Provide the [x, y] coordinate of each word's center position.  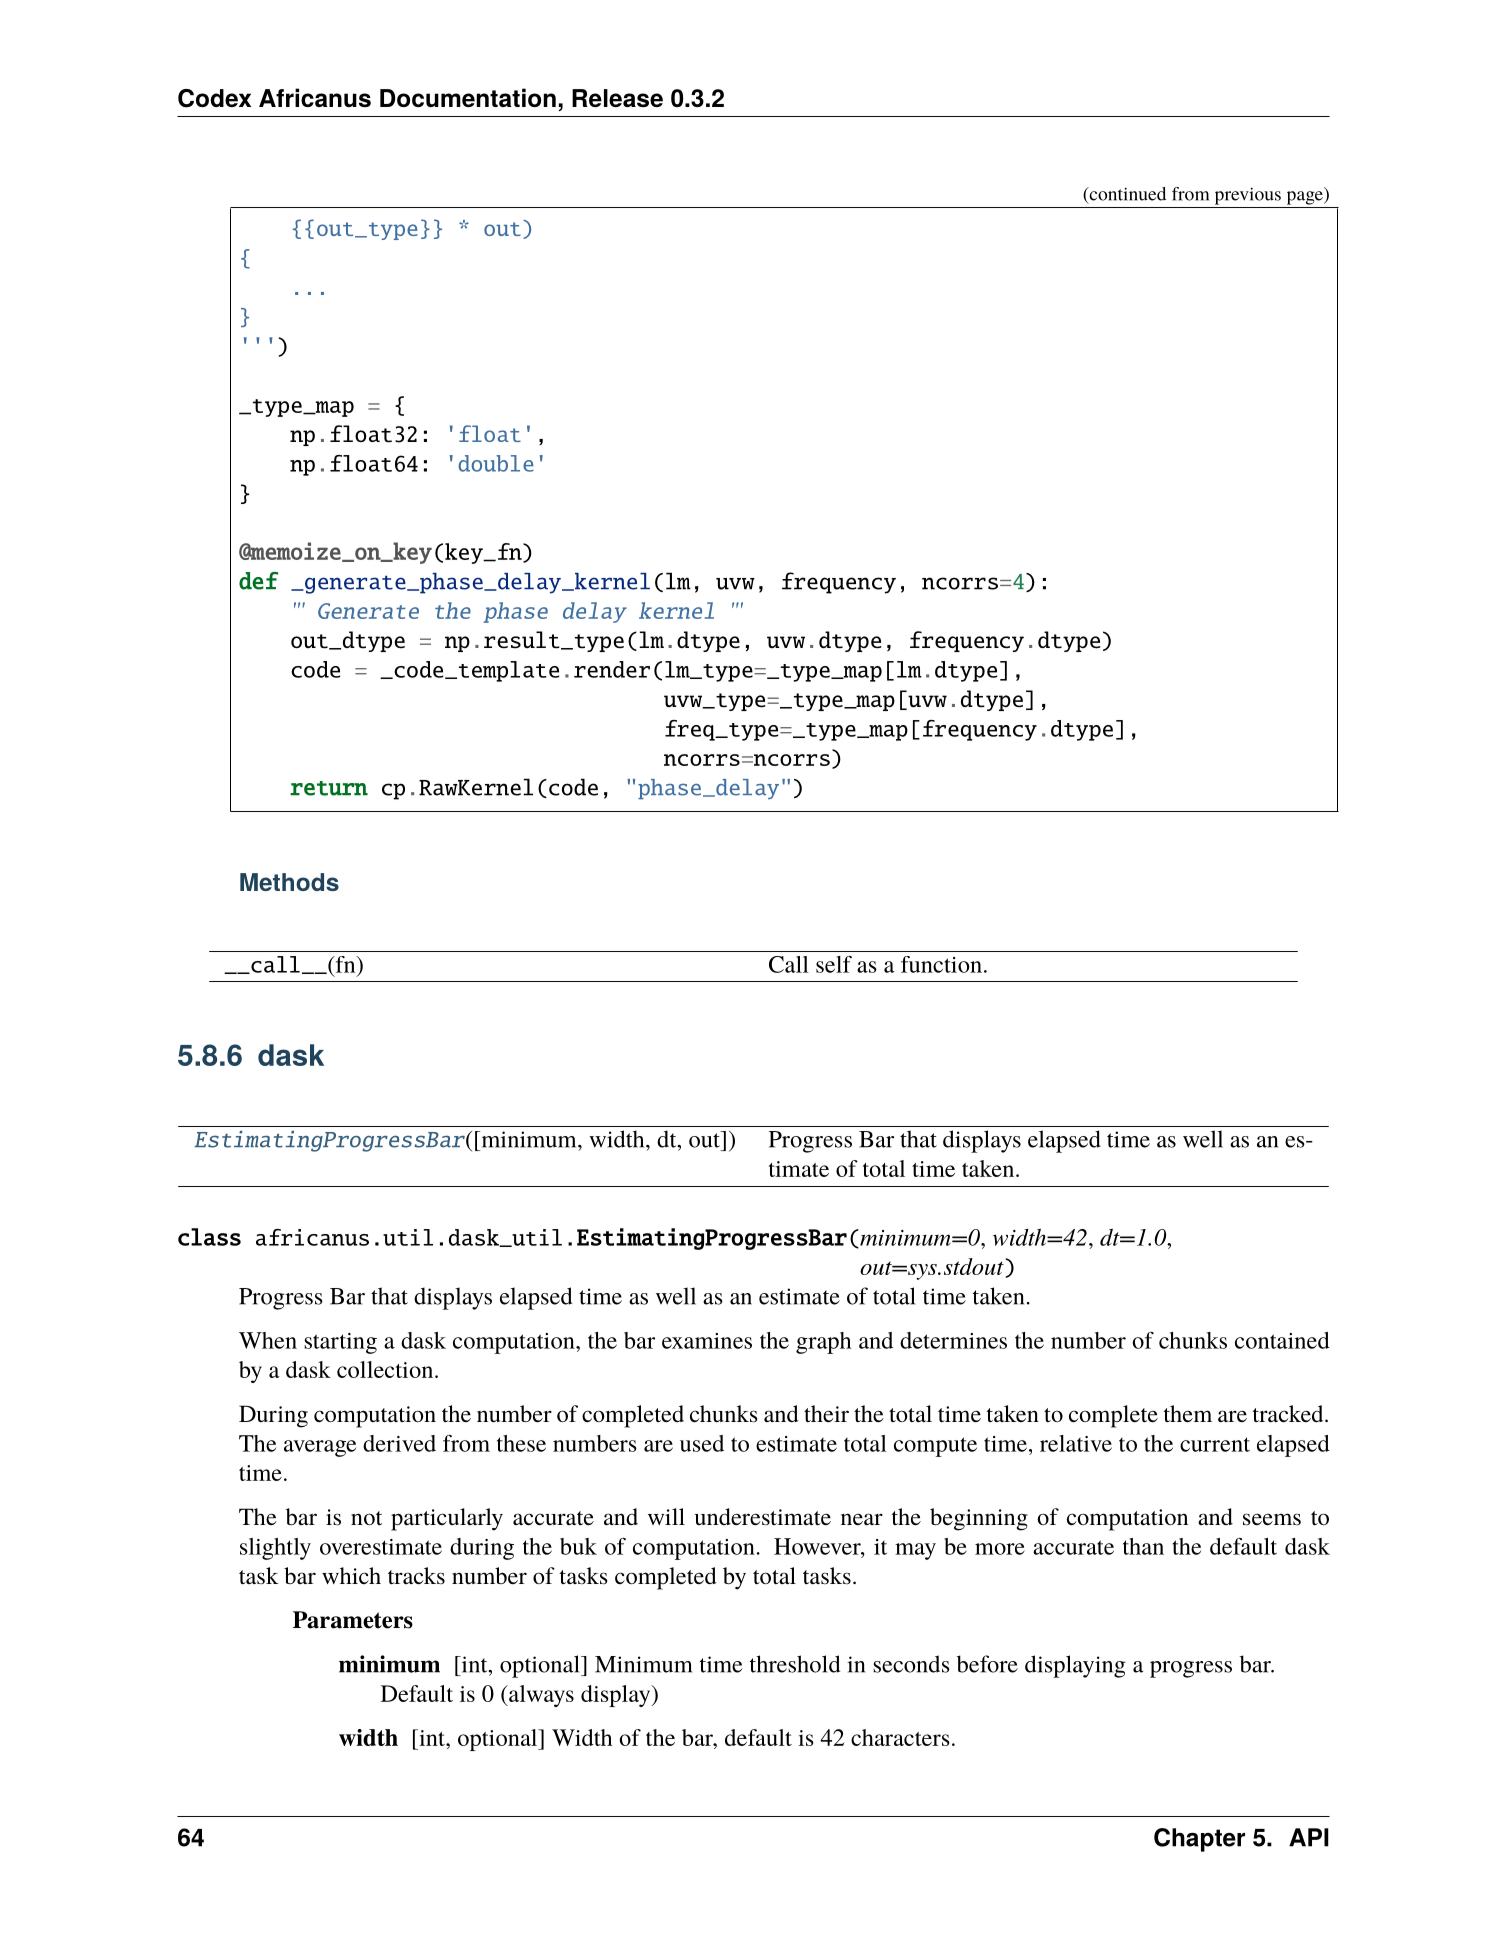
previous [1248, 196]
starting [340, 1343]
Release [617, 98]
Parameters [353, 1620]
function [941, 964]
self [834, 964]
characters [900, 1737]
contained [1282, 1340]
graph [824, 1343]
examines [707, 1341]
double [496, 463]
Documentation [468, 97]
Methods [289, 882]
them [1188, 1414]
